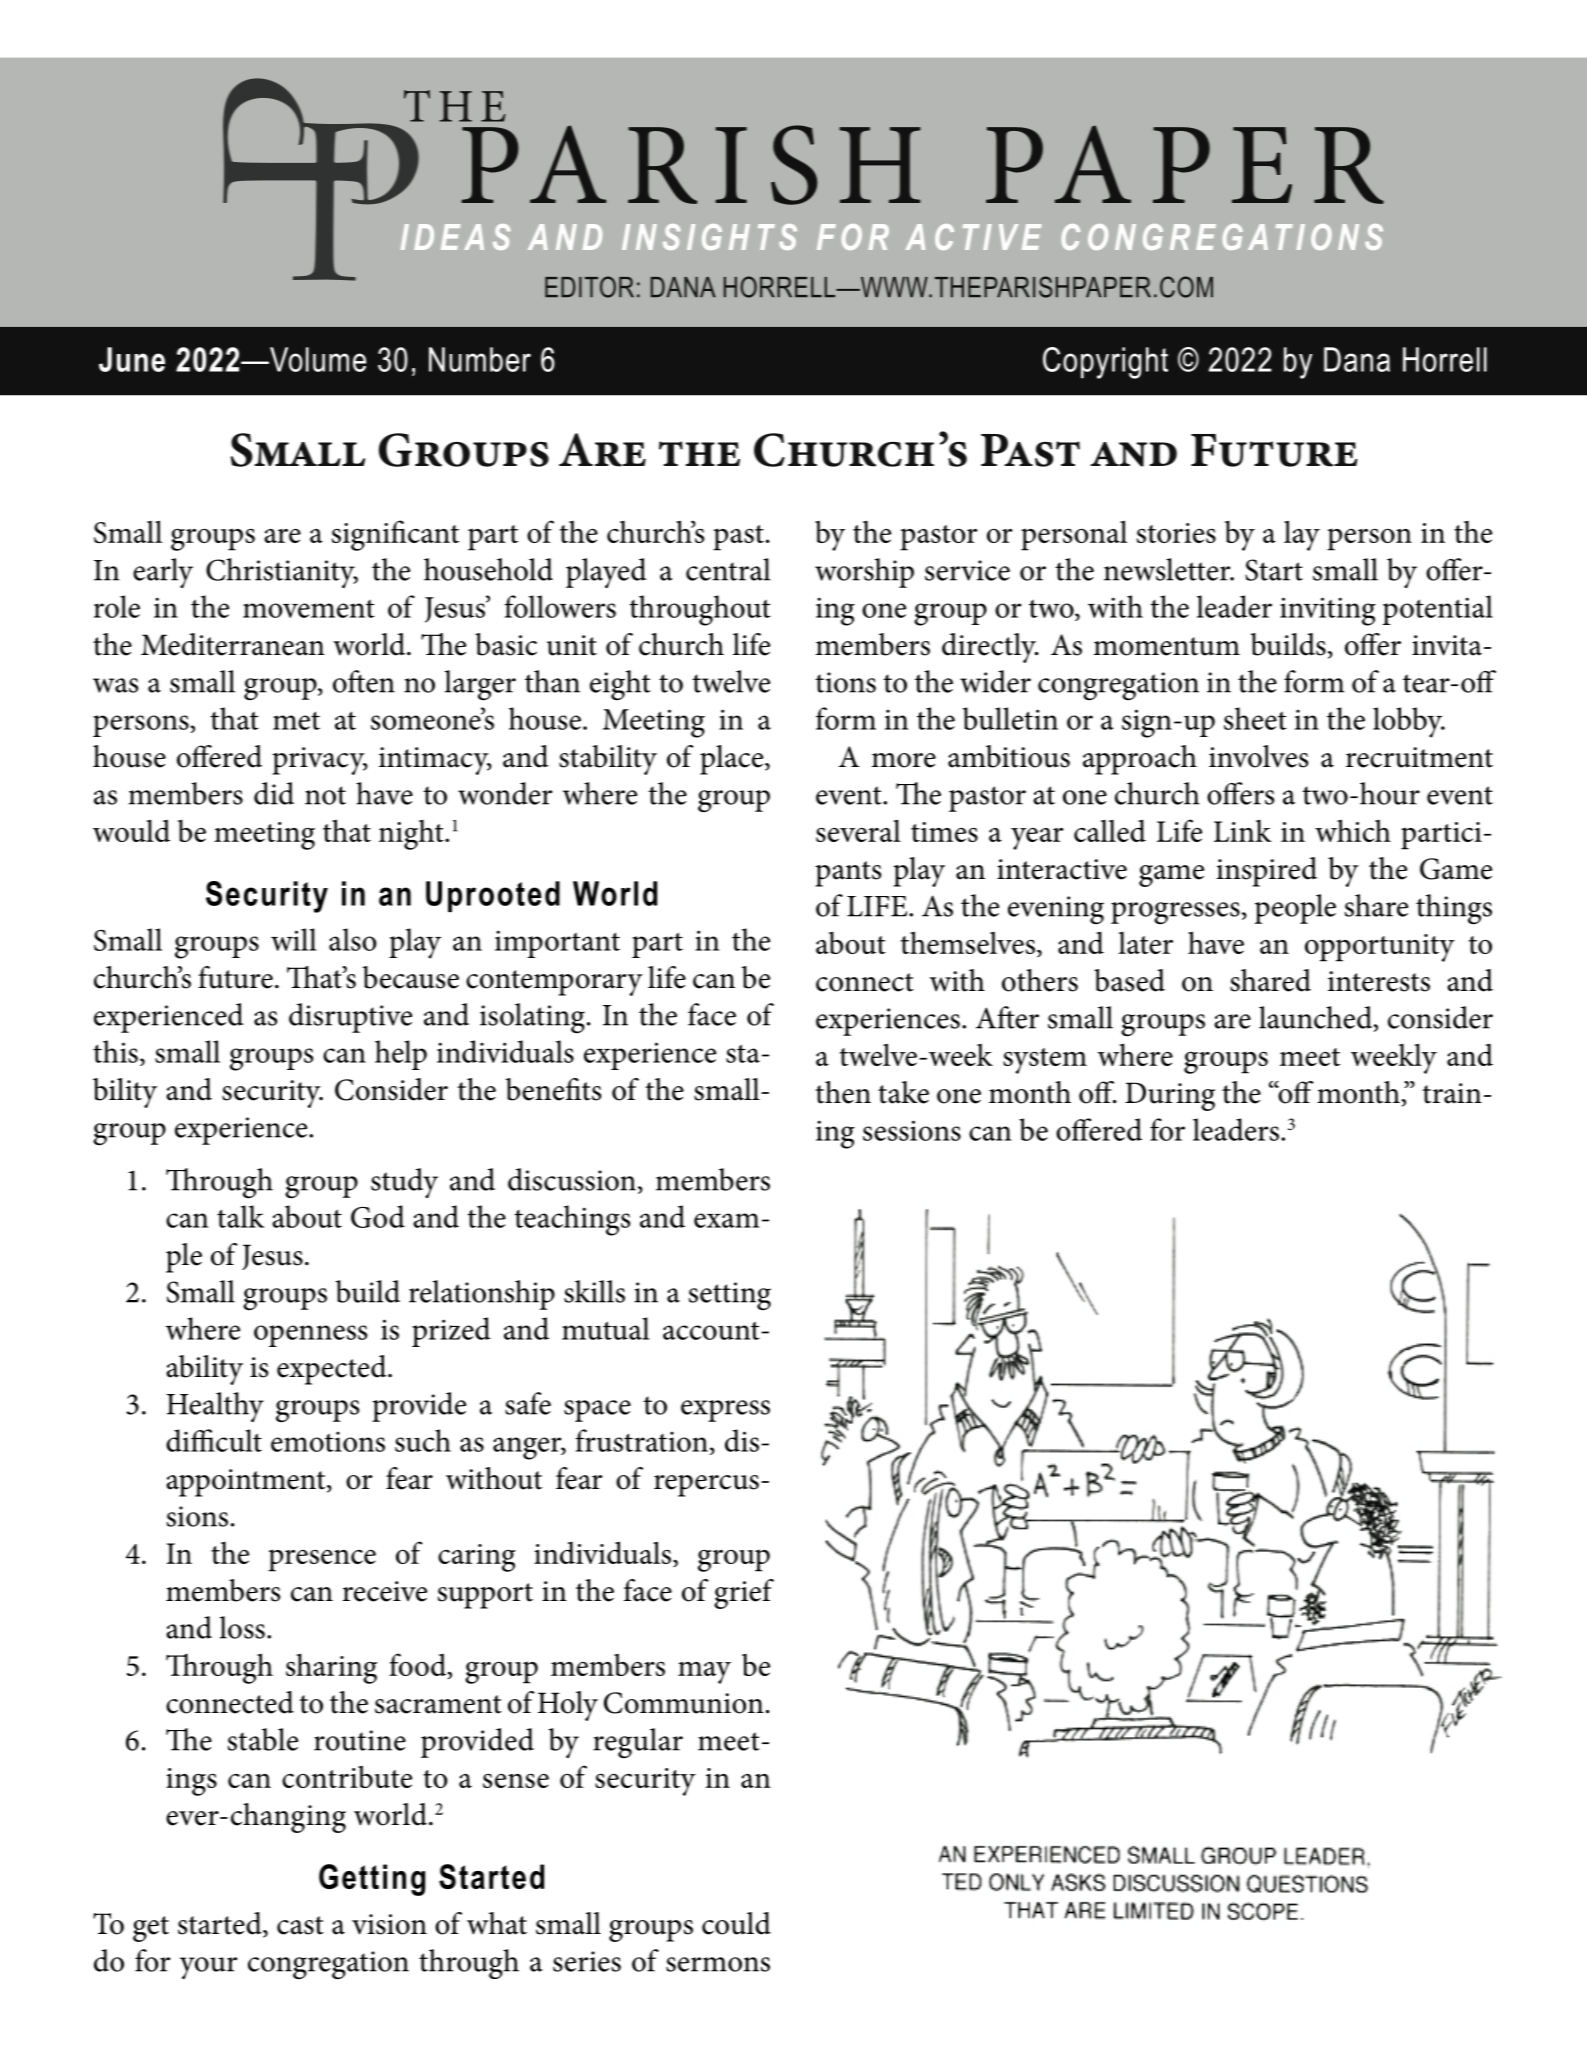  Describe the element at coordinates (744, 1594) in the screenshot. I see `grief` at that location.
